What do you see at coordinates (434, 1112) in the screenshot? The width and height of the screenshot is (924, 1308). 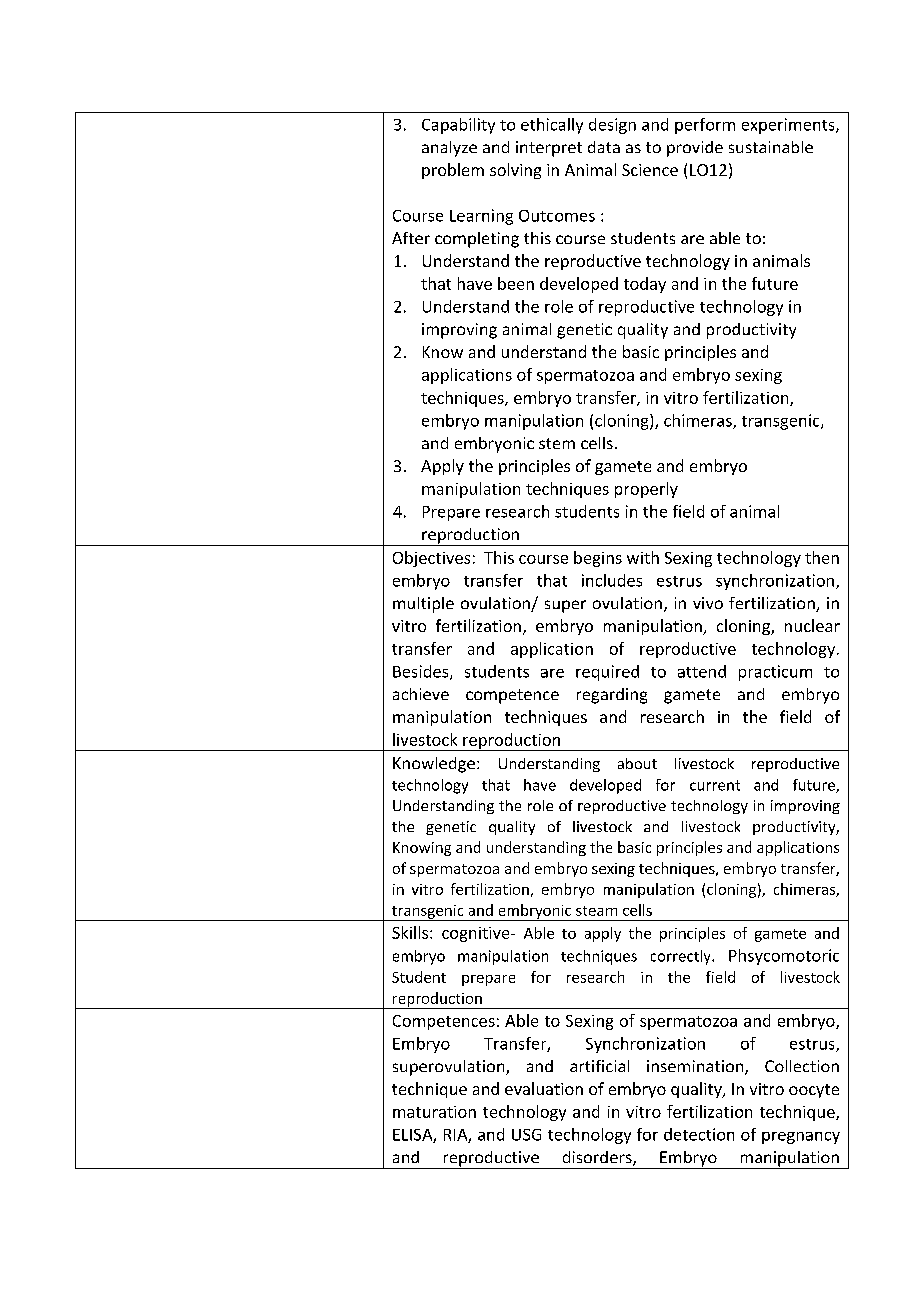 I see `maturation` at bounding box center [434, 1112].
